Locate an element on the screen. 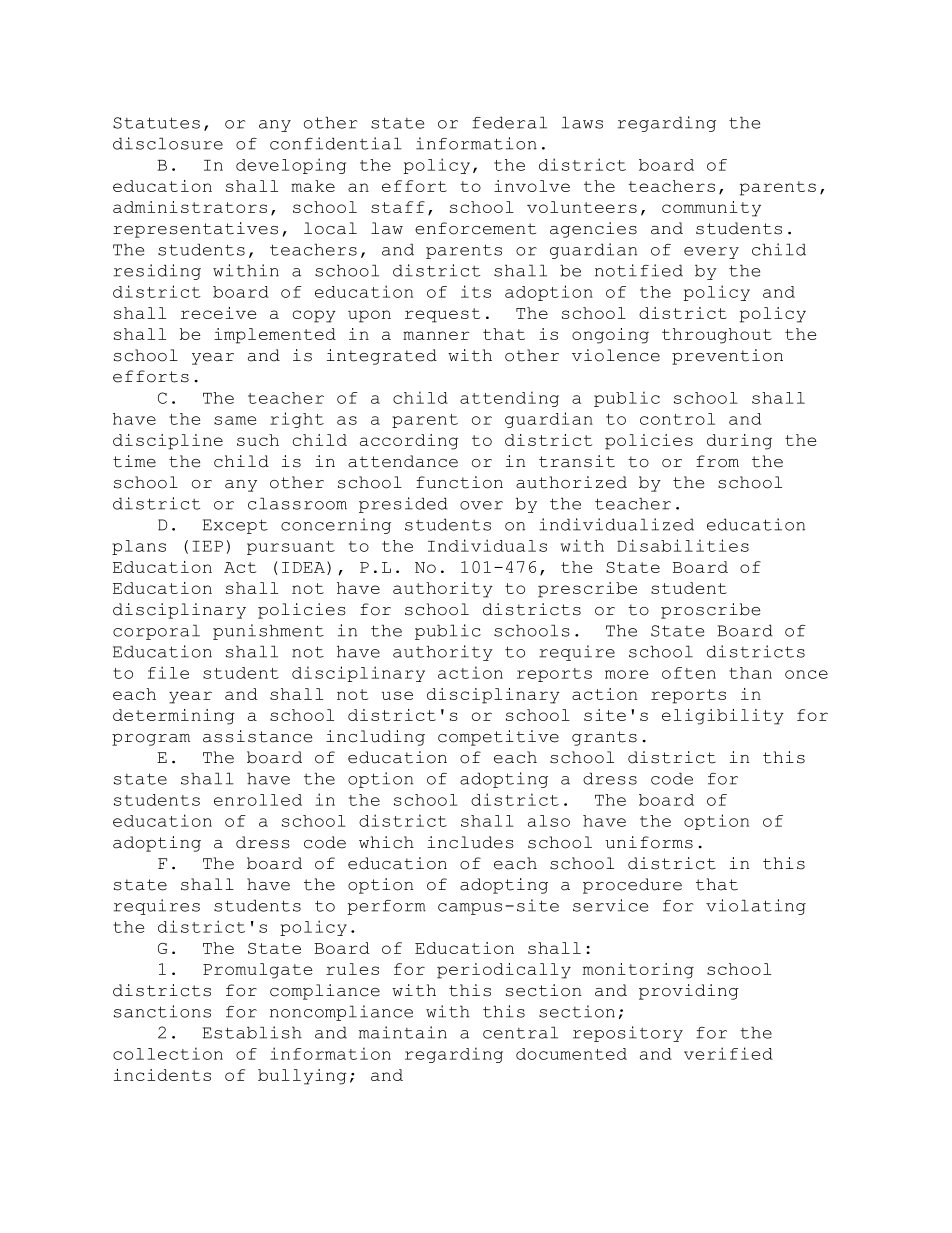 Image resolution: width=952 pixels, height=1233 pixels. uniforms is located at coordinates (649, 842).
